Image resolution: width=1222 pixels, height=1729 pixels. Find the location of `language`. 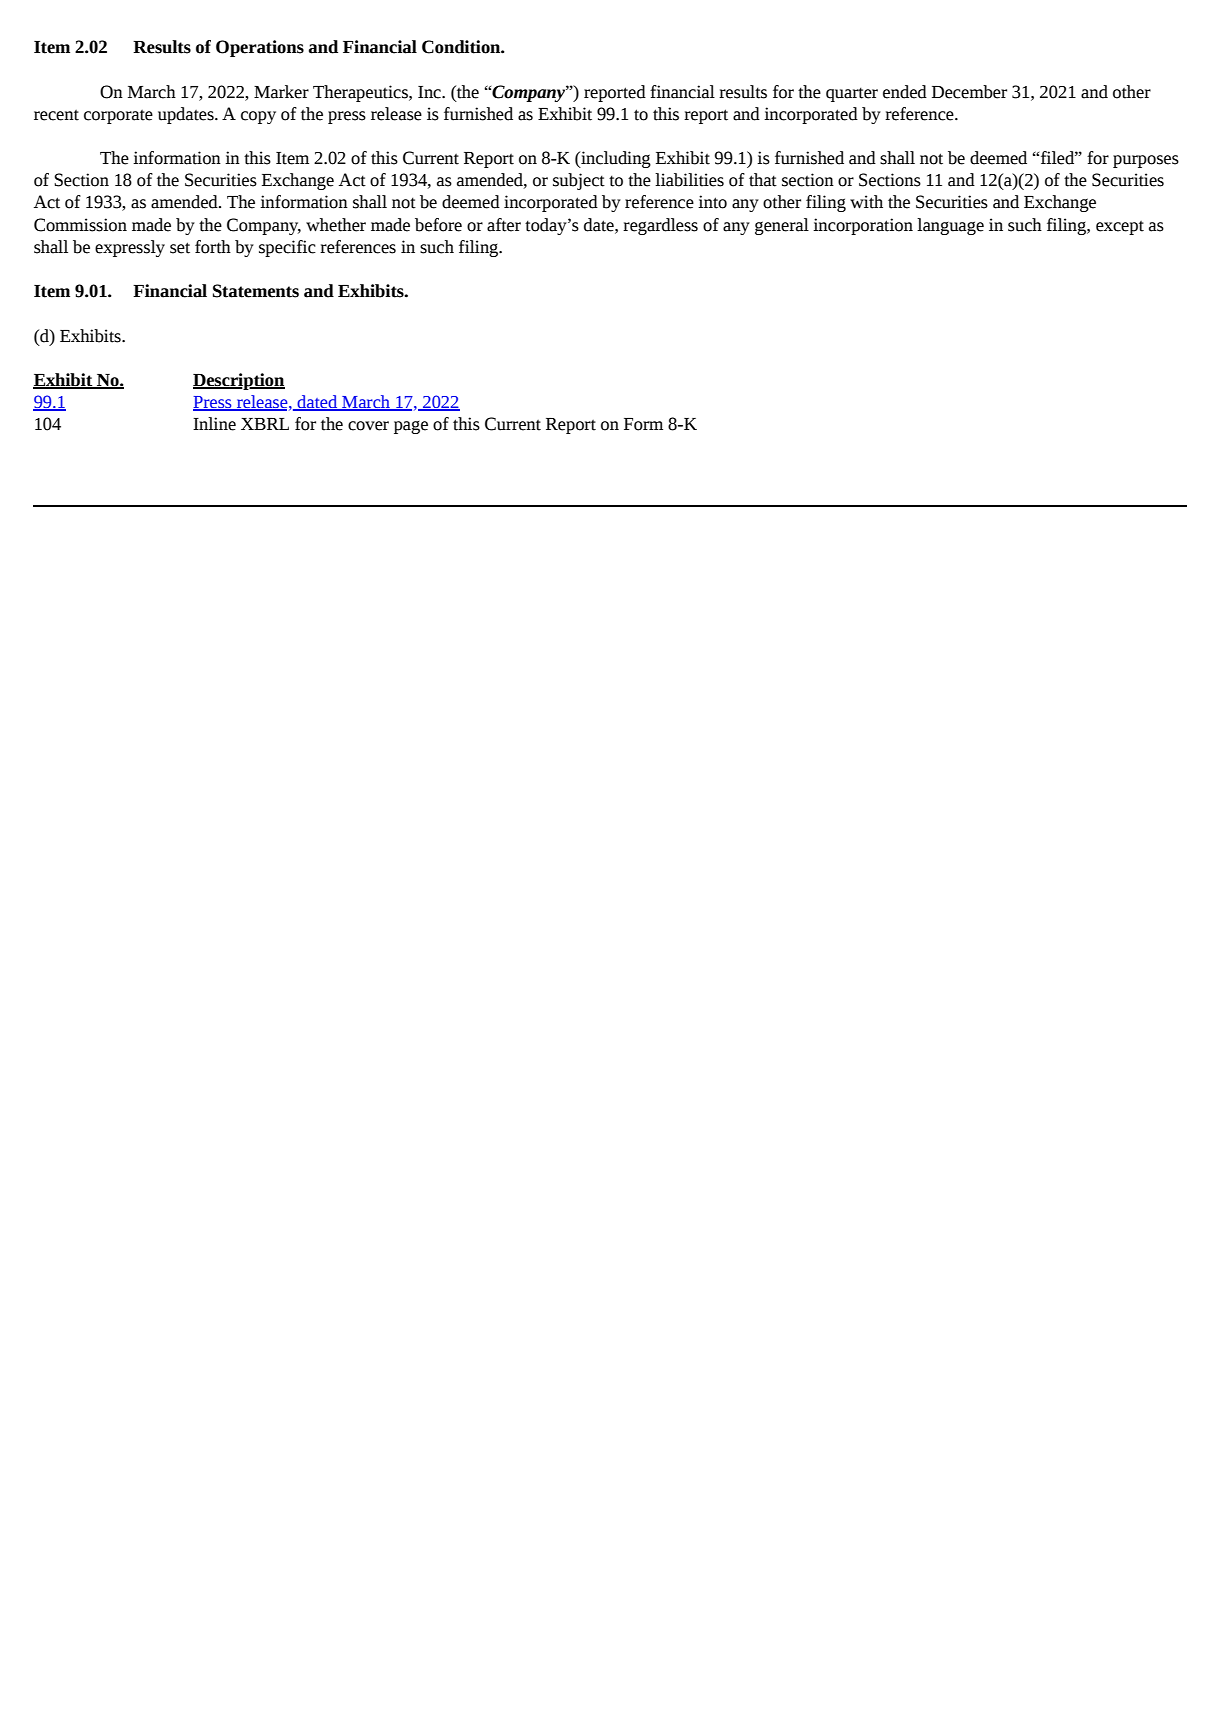

language is located at coordinates (950, 226).
